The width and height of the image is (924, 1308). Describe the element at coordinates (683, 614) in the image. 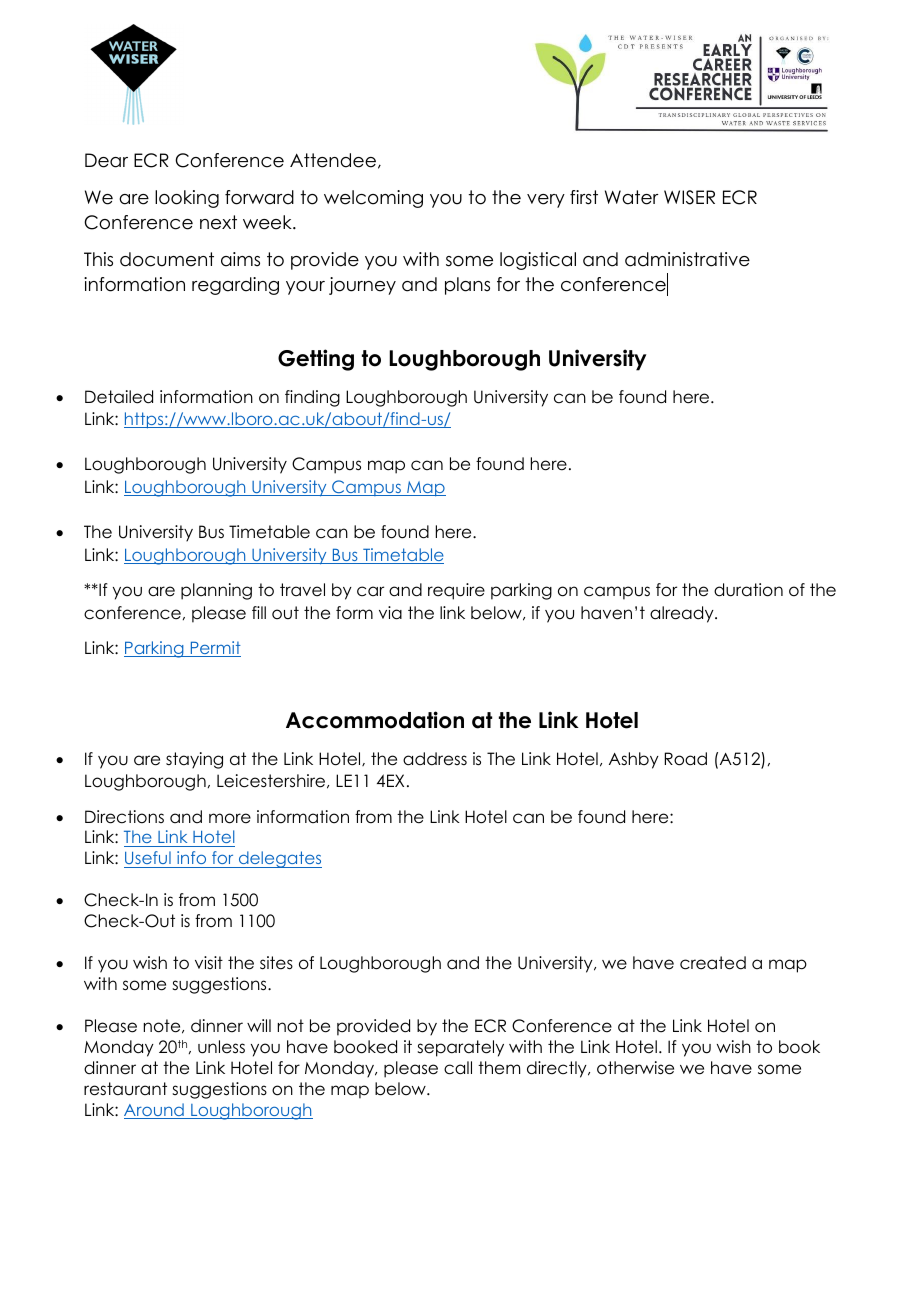

I see `already` at that location.
